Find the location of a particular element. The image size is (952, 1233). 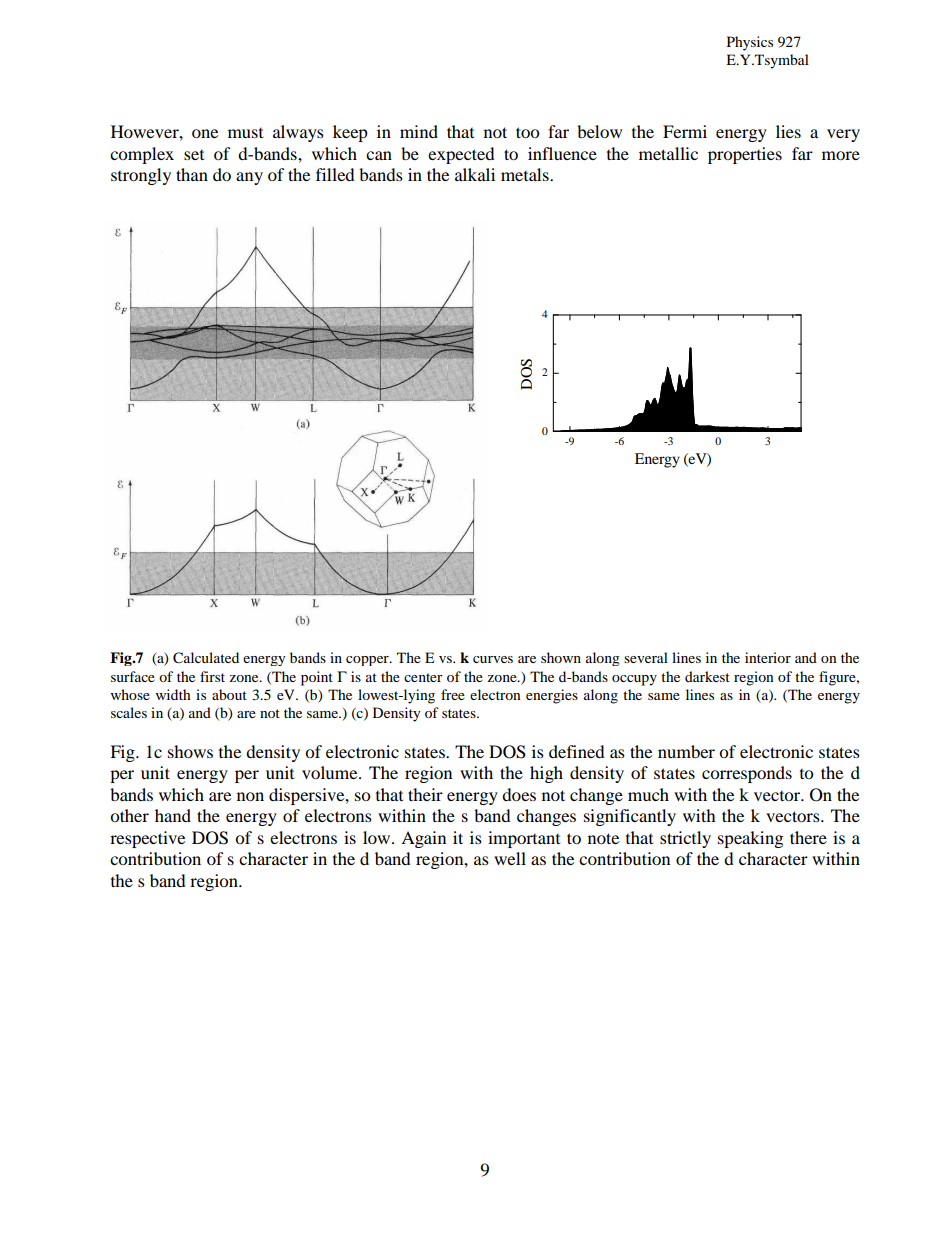

curves is located at coordinates (493, 659).
